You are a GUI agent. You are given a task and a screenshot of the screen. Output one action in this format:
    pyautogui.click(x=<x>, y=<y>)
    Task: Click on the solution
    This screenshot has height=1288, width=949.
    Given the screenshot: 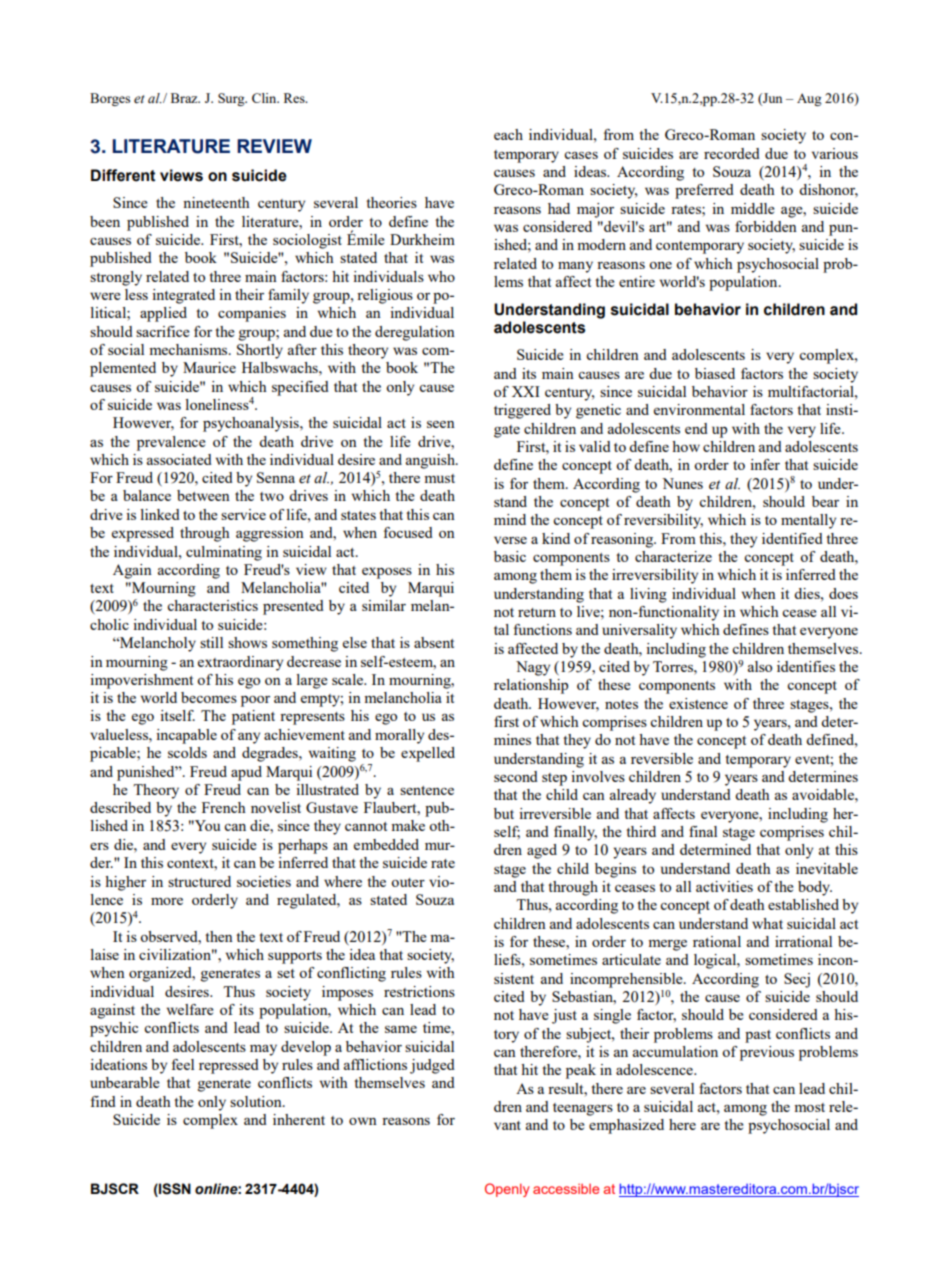 What is the action you would take?
    pyautogui.click(x=257, y=1101)
